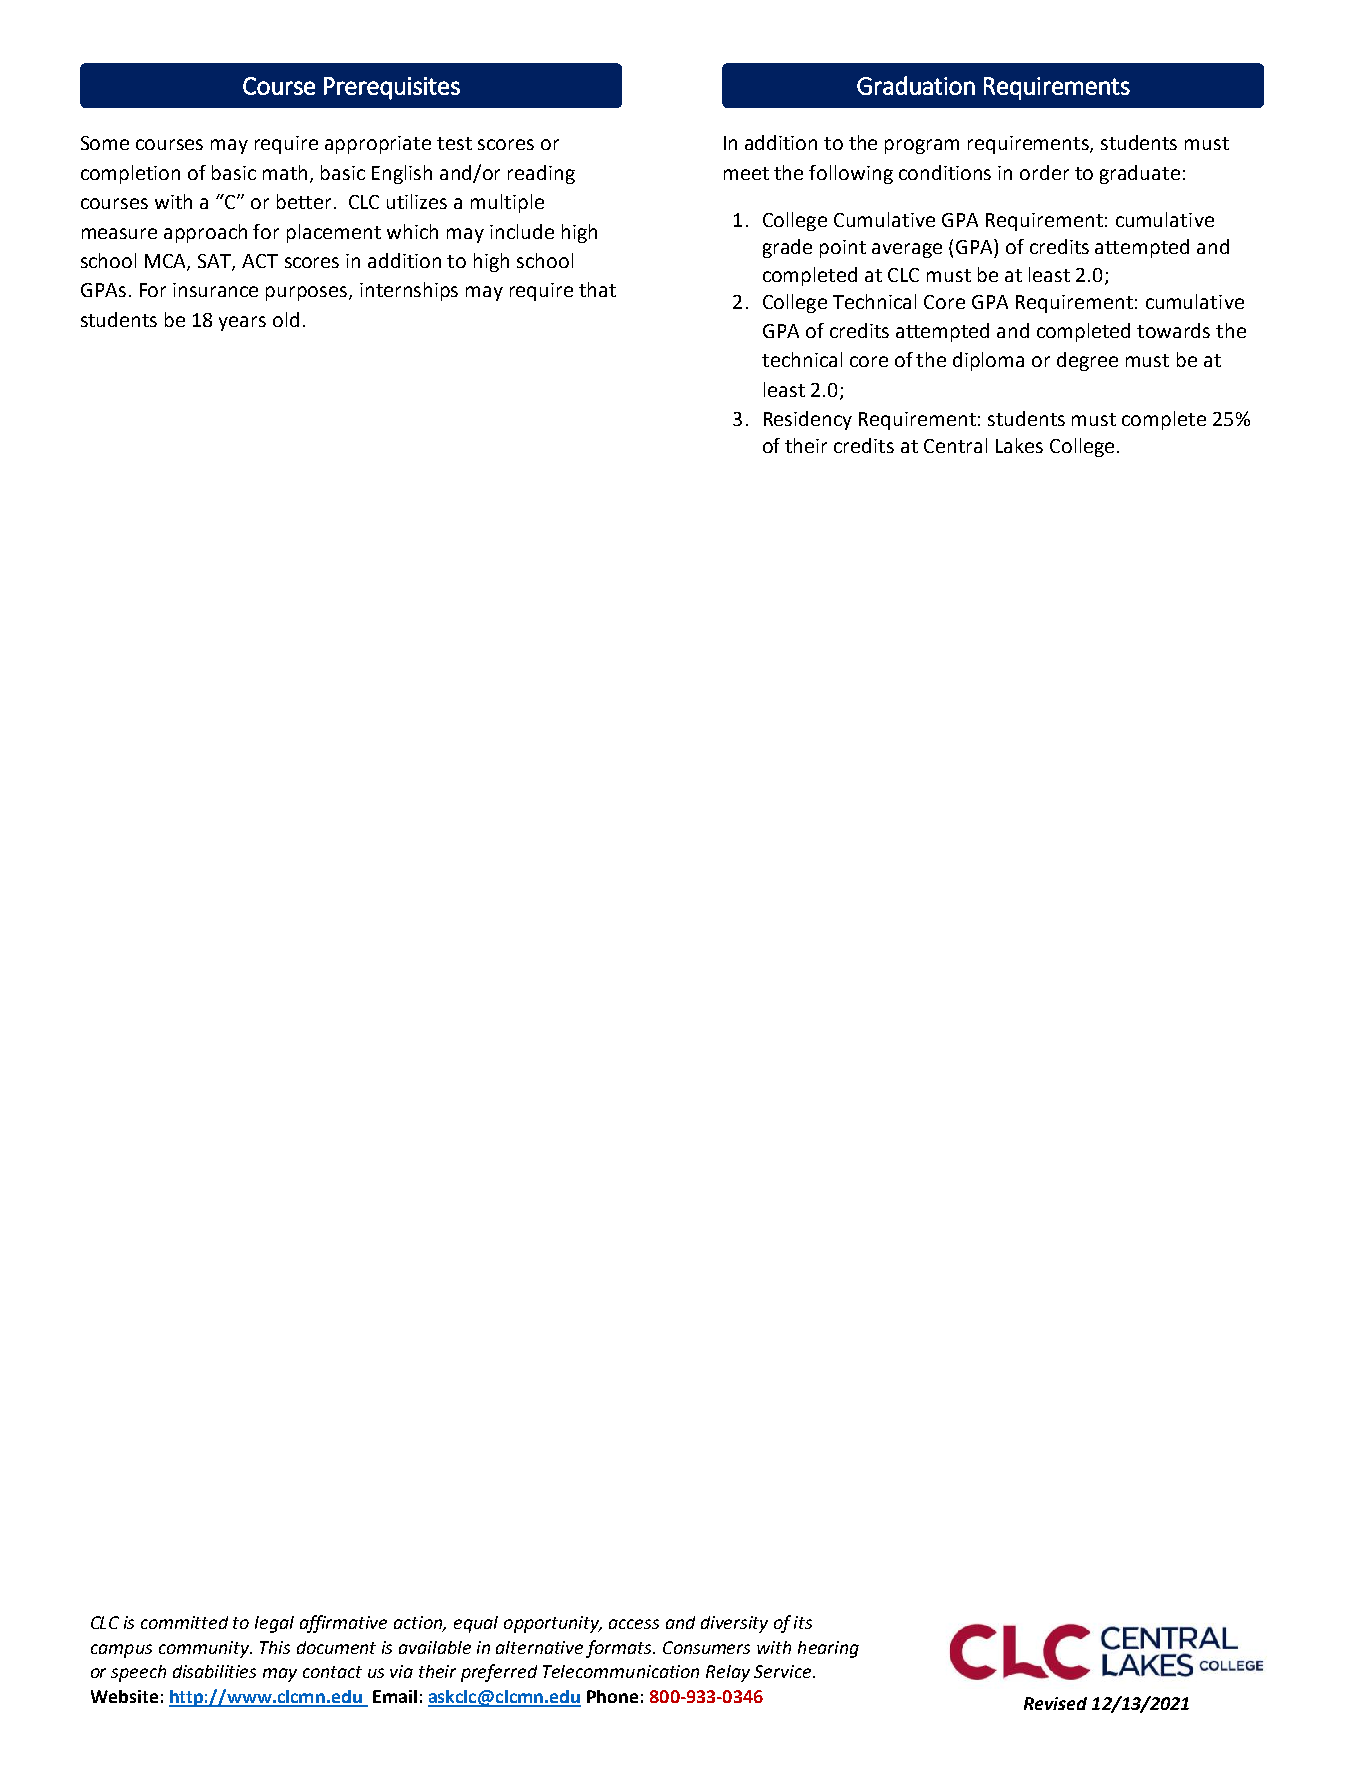  Describe the element at coordinates (242, 323) in the screenshot. I see `years` at that location.
